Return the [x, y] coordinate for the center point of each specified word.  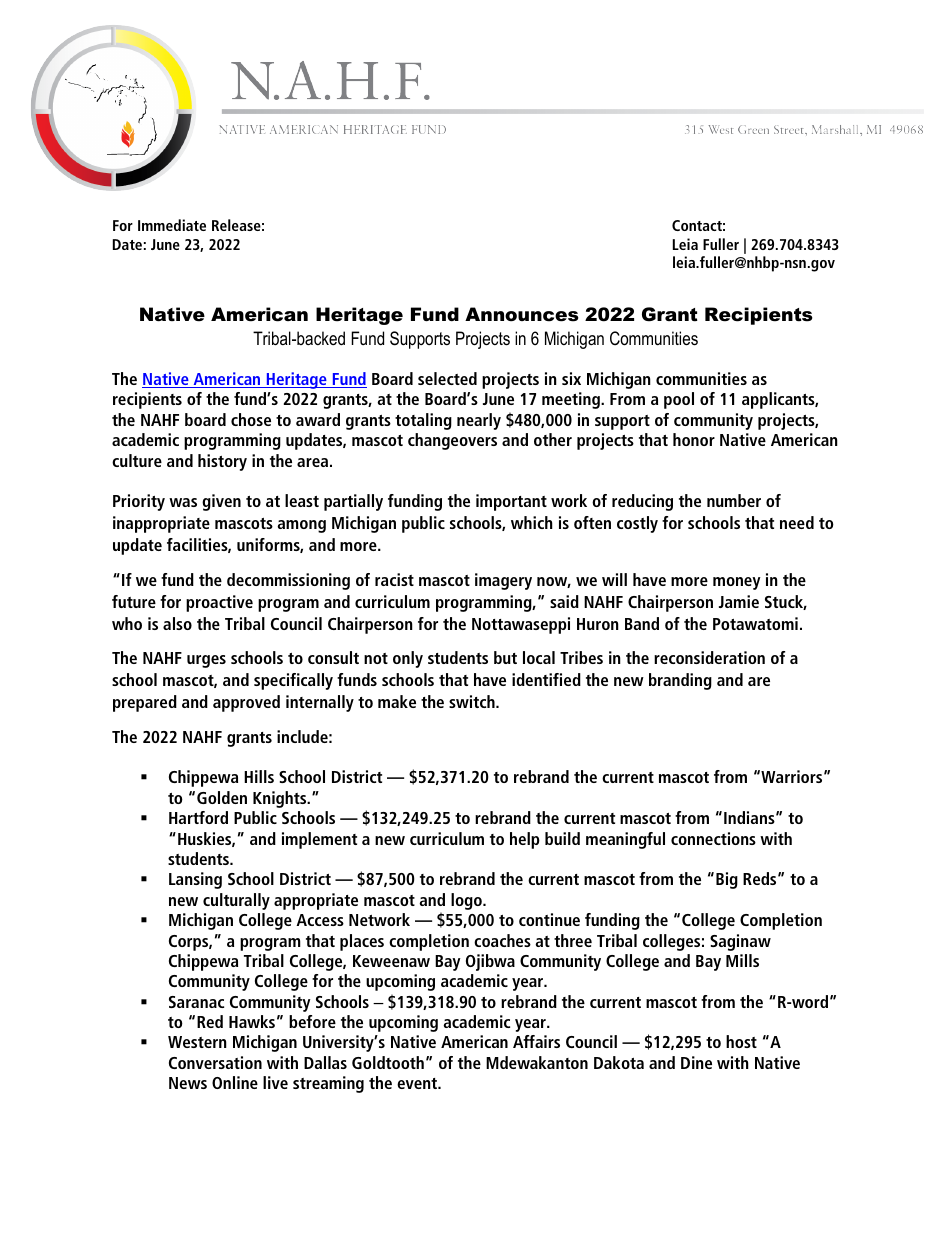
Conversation [215, 1062]
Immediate [172, 225]
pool [679, 400]
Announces [522, 314]
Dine [696, 1062]
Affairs [536, 1041]
